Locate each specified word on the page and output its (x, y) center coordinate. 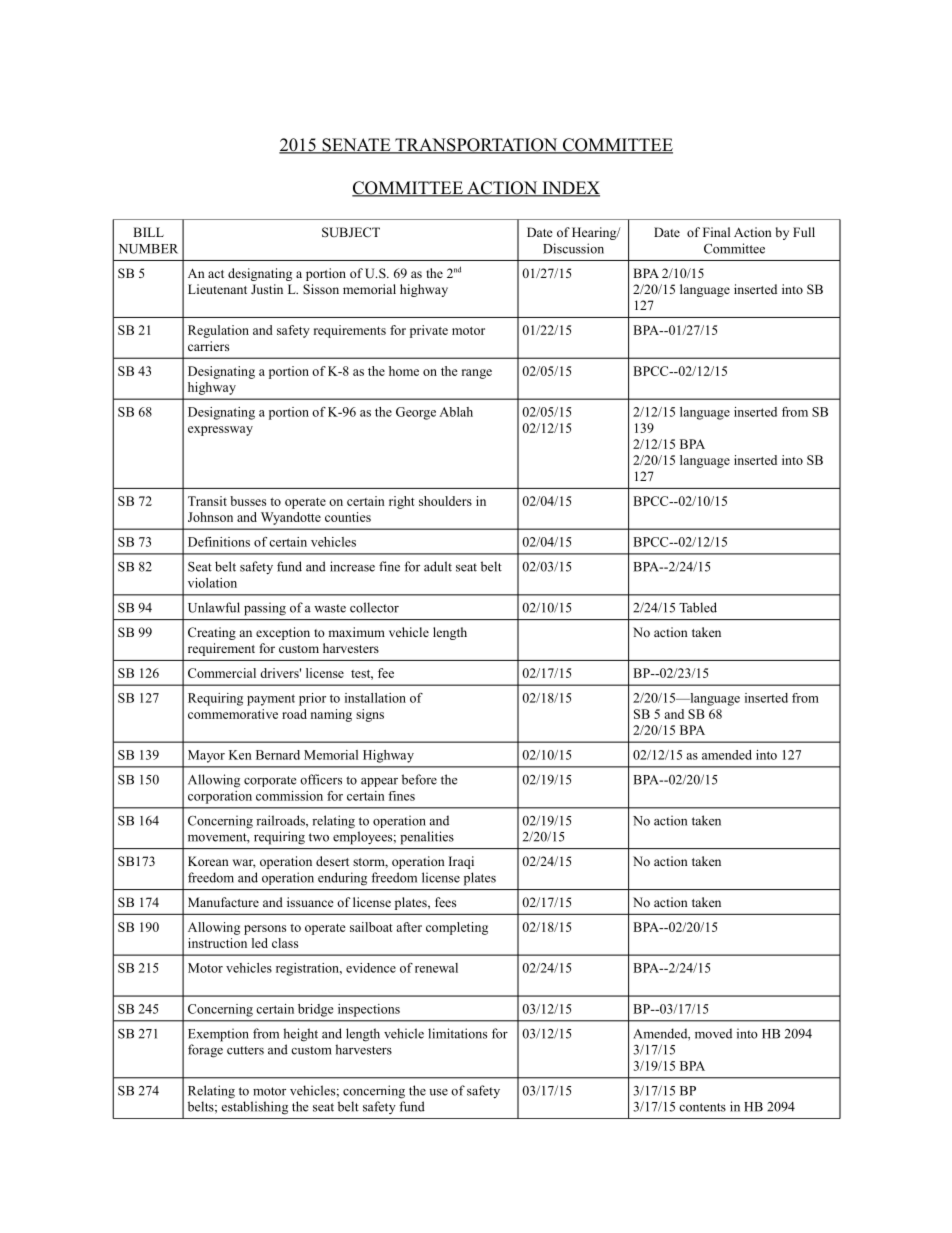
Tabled (698, 607)
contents (702, 1107)
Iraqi (461, 862)
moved (713, 1033)
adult (438, 566)
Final (716, 232)
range (477, 374)
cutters (245, 1050)
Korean (208, 861)
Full (804, 232)
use (438, 1092)
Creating (212, 633)
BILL (148, 232)
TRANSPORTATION (476, 146)
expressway (220, 431)
